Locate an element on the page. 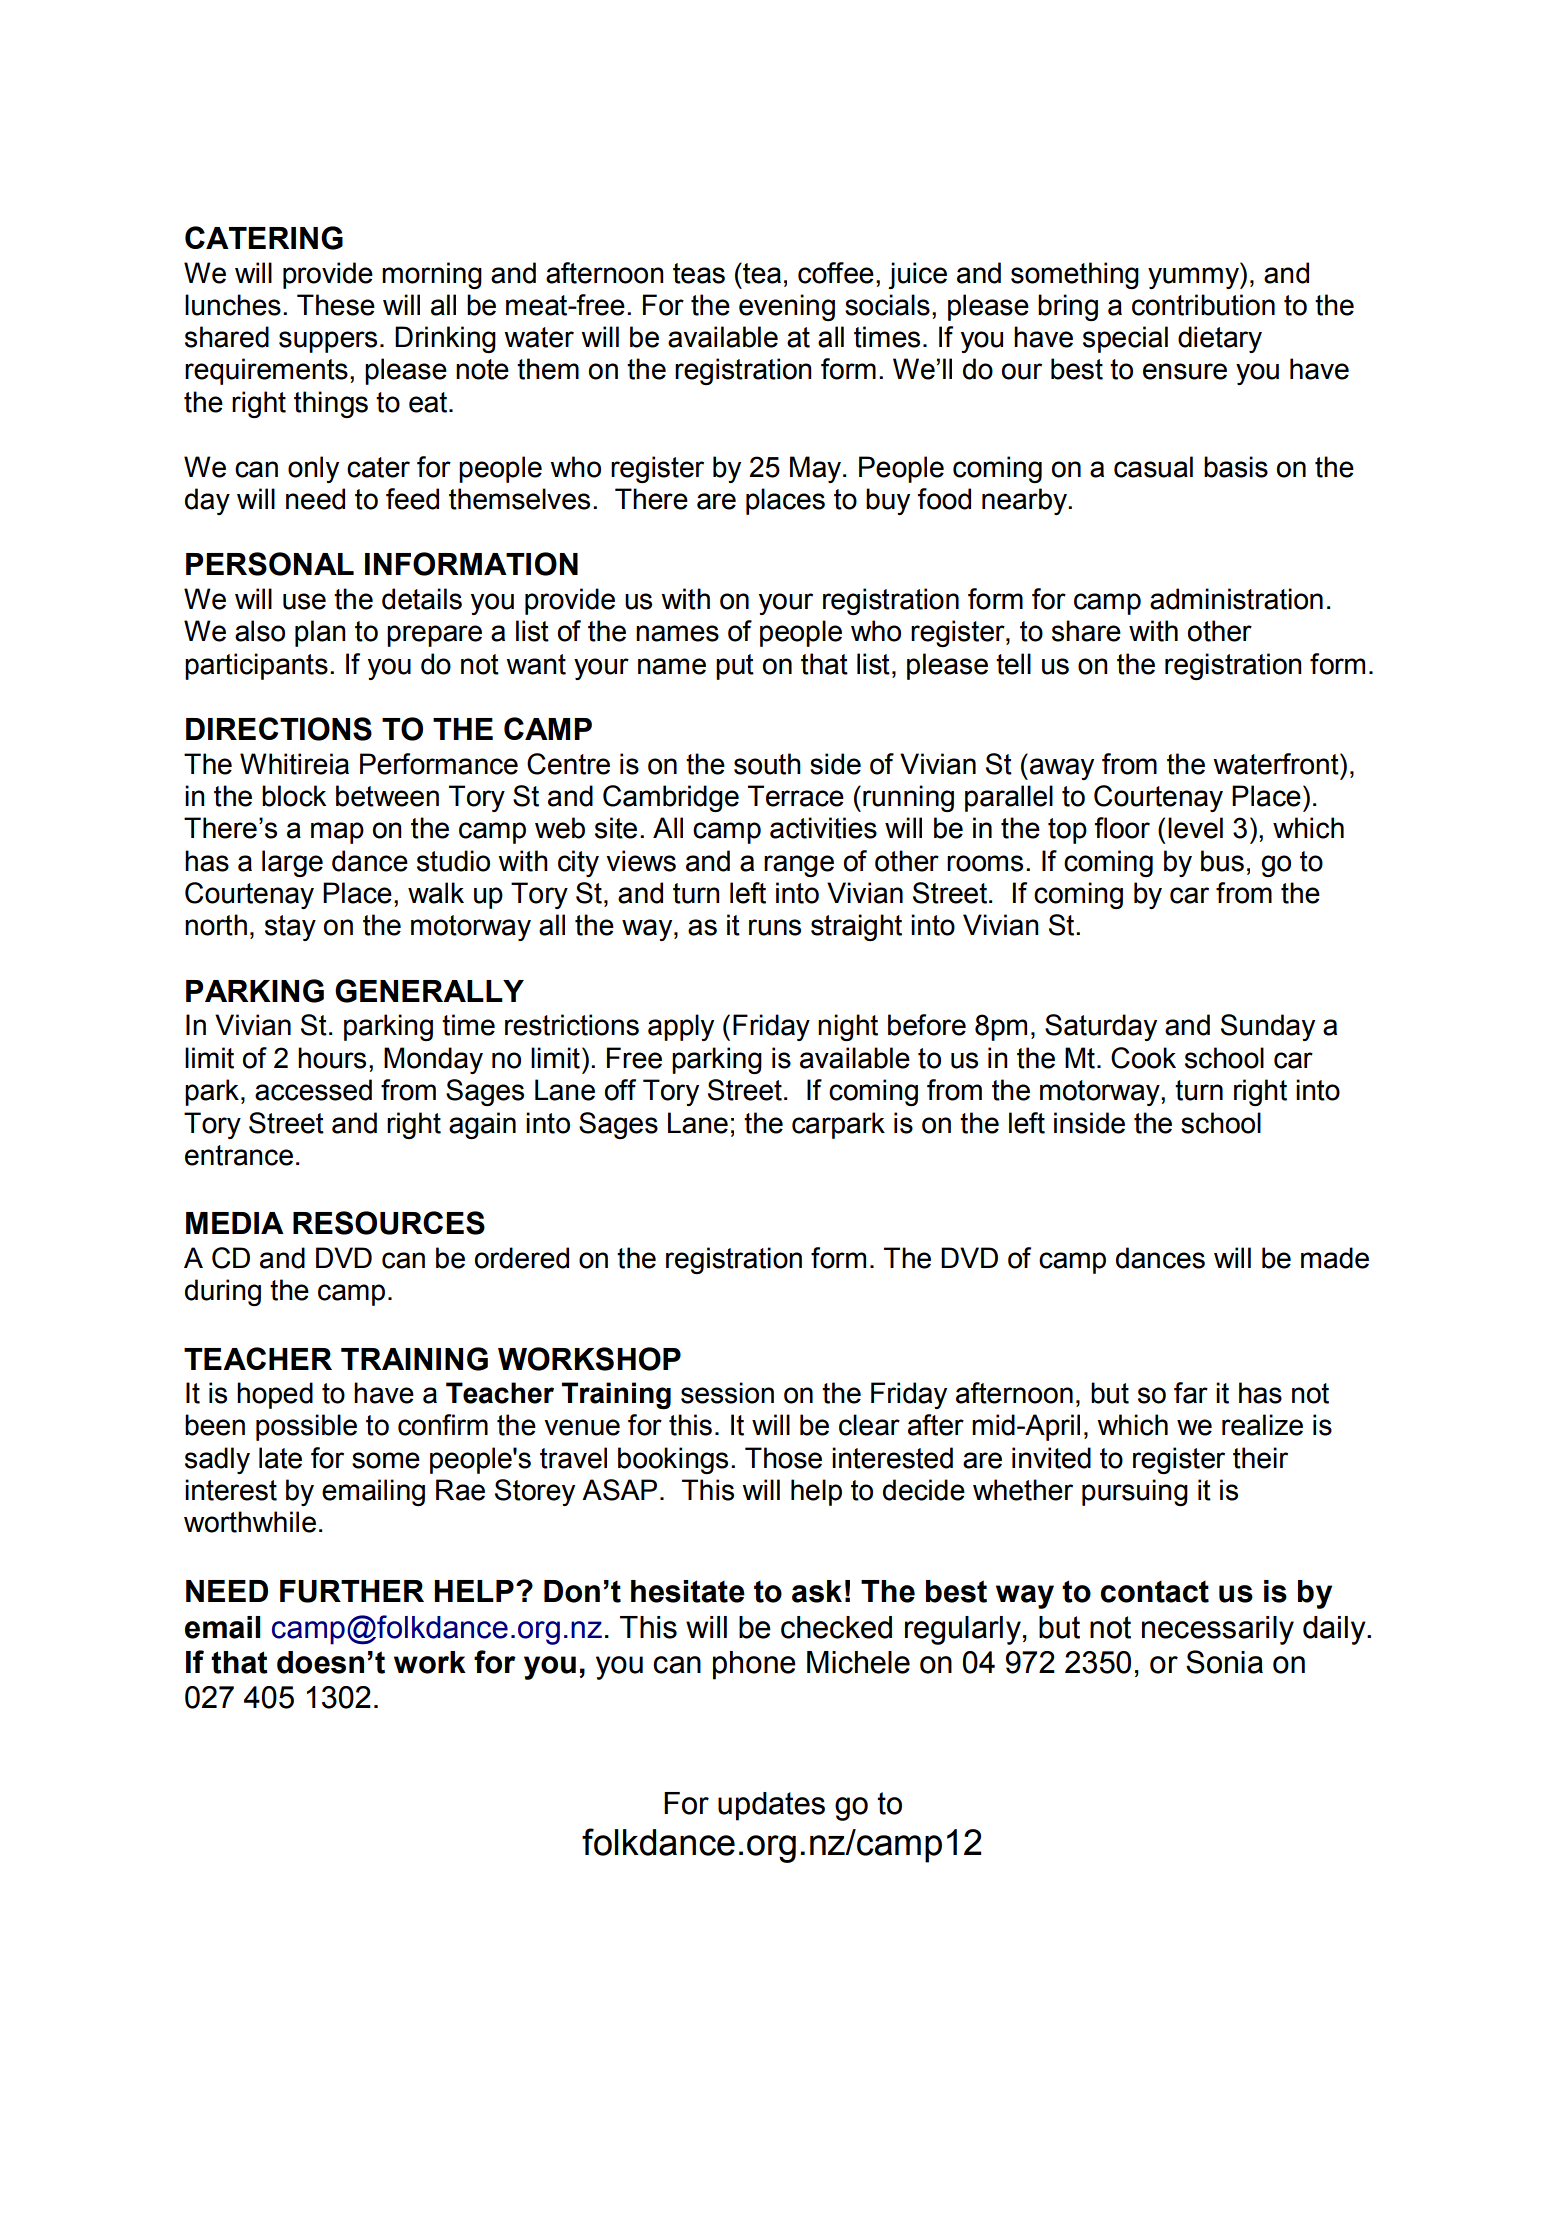 The height and width of the document is (2213, 1564). Sonia is located at coordinates (1224, 1662).
